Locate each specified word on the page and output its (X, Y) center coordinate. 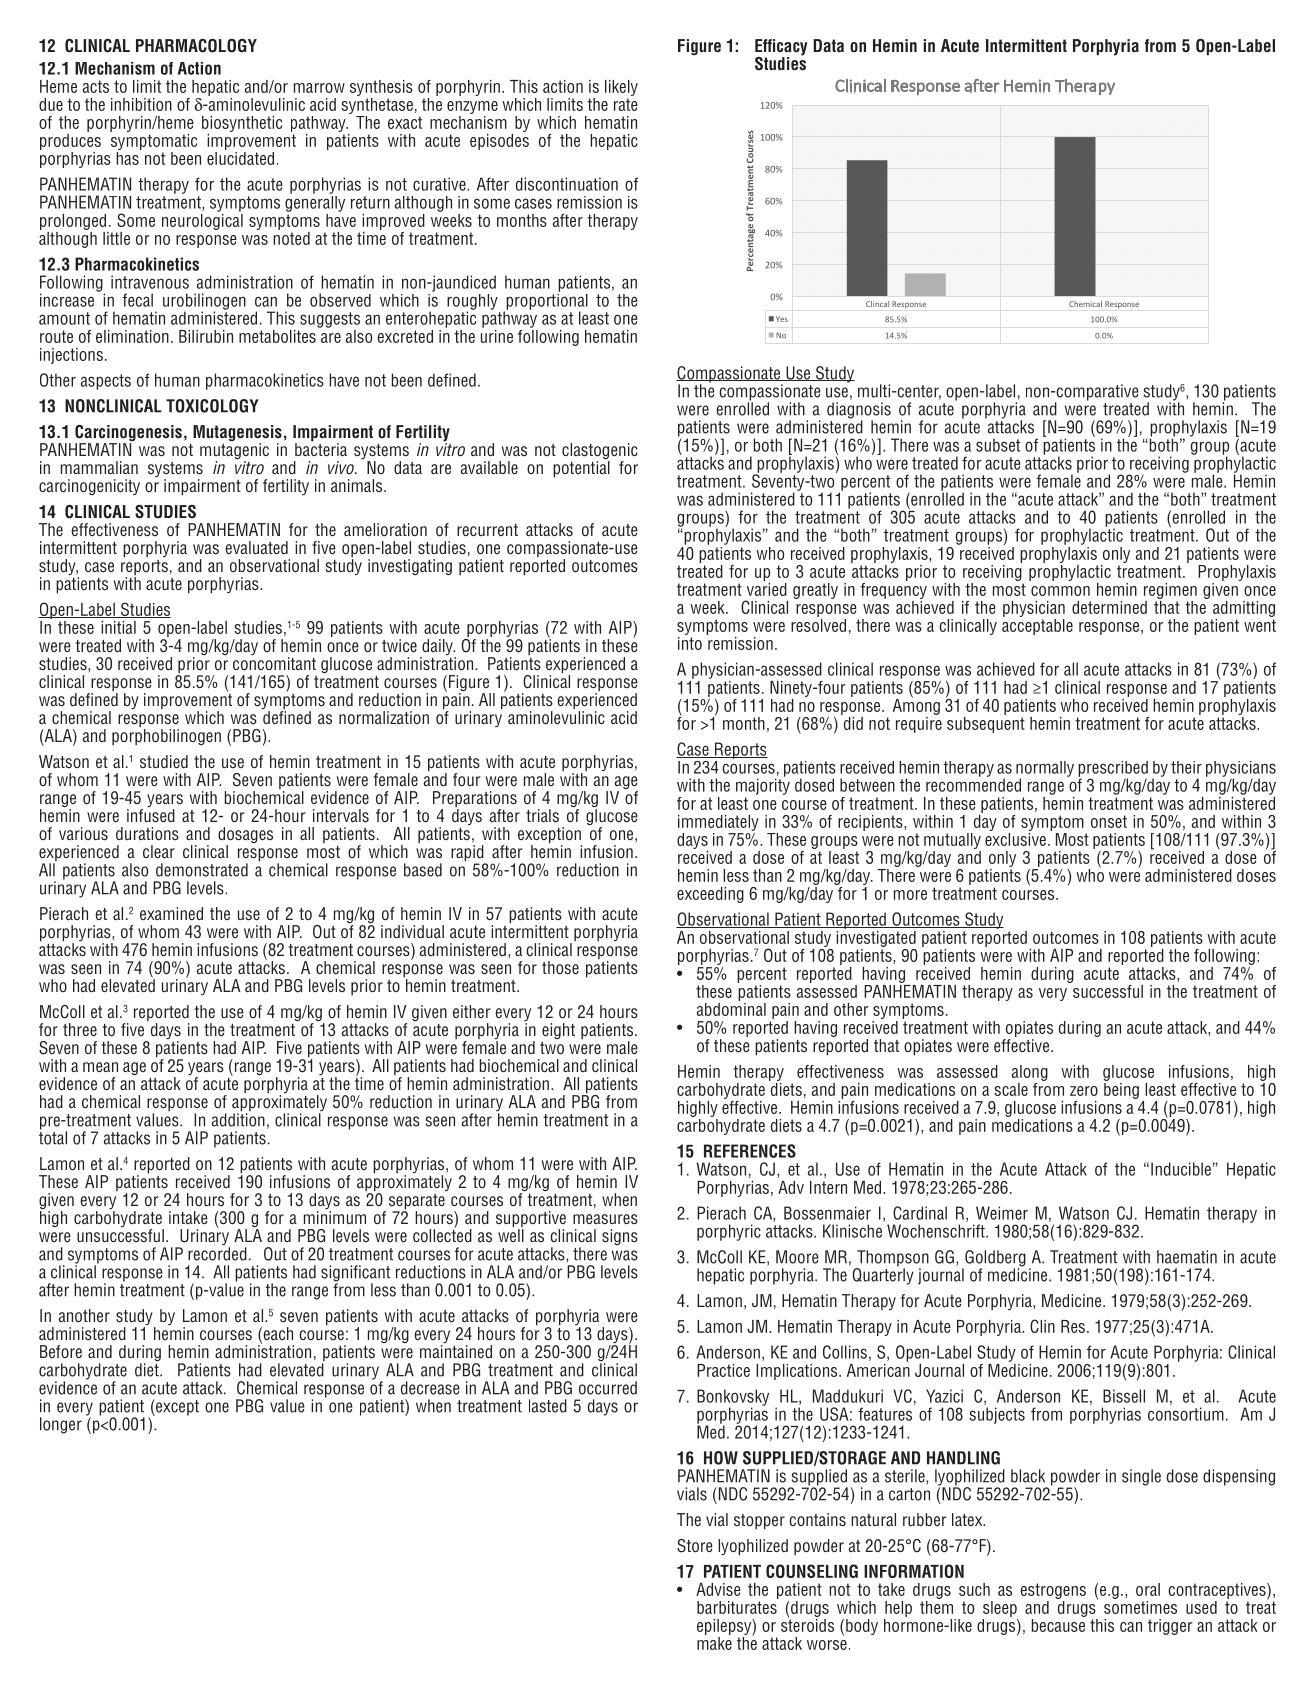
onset (1109, 821)
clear (159, 851)
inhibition (141, 104)
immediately (718, 823)
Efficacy (781, 48)
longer (61, 1425)
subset (998, 445)
